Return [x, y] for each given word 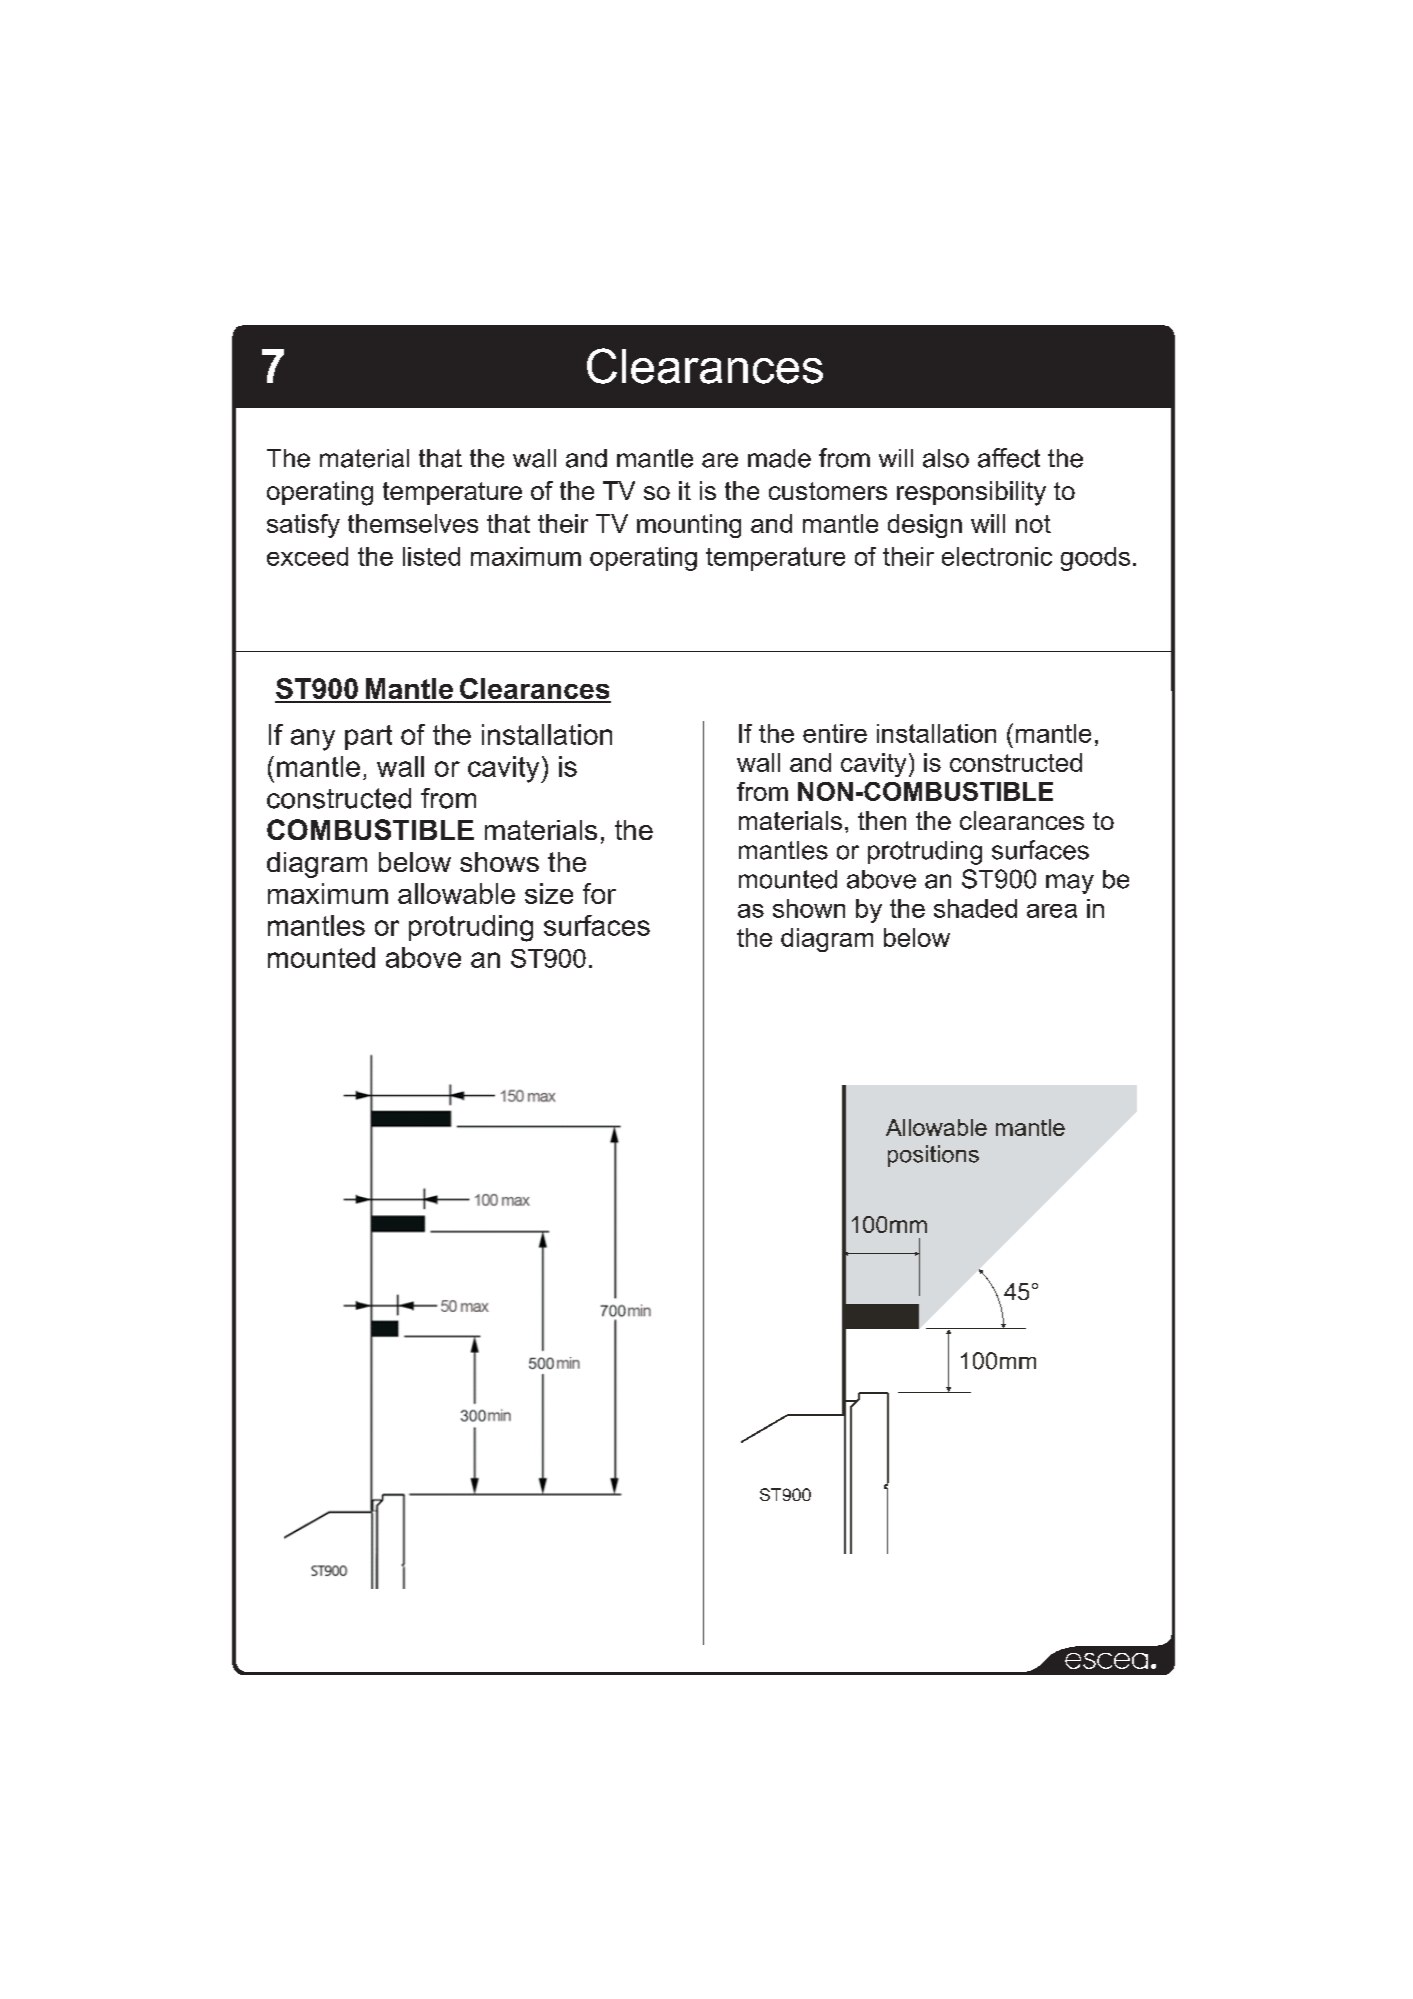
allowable [456, 893]
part [368, 737]
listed [431, 556]
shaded [975, 908]
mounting [689, 526]
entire [835, 733]
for [599, 893]
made [779, 458]
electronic [997, 556]
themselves [413, 523]
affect [1009, 458]
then [882, 820]
